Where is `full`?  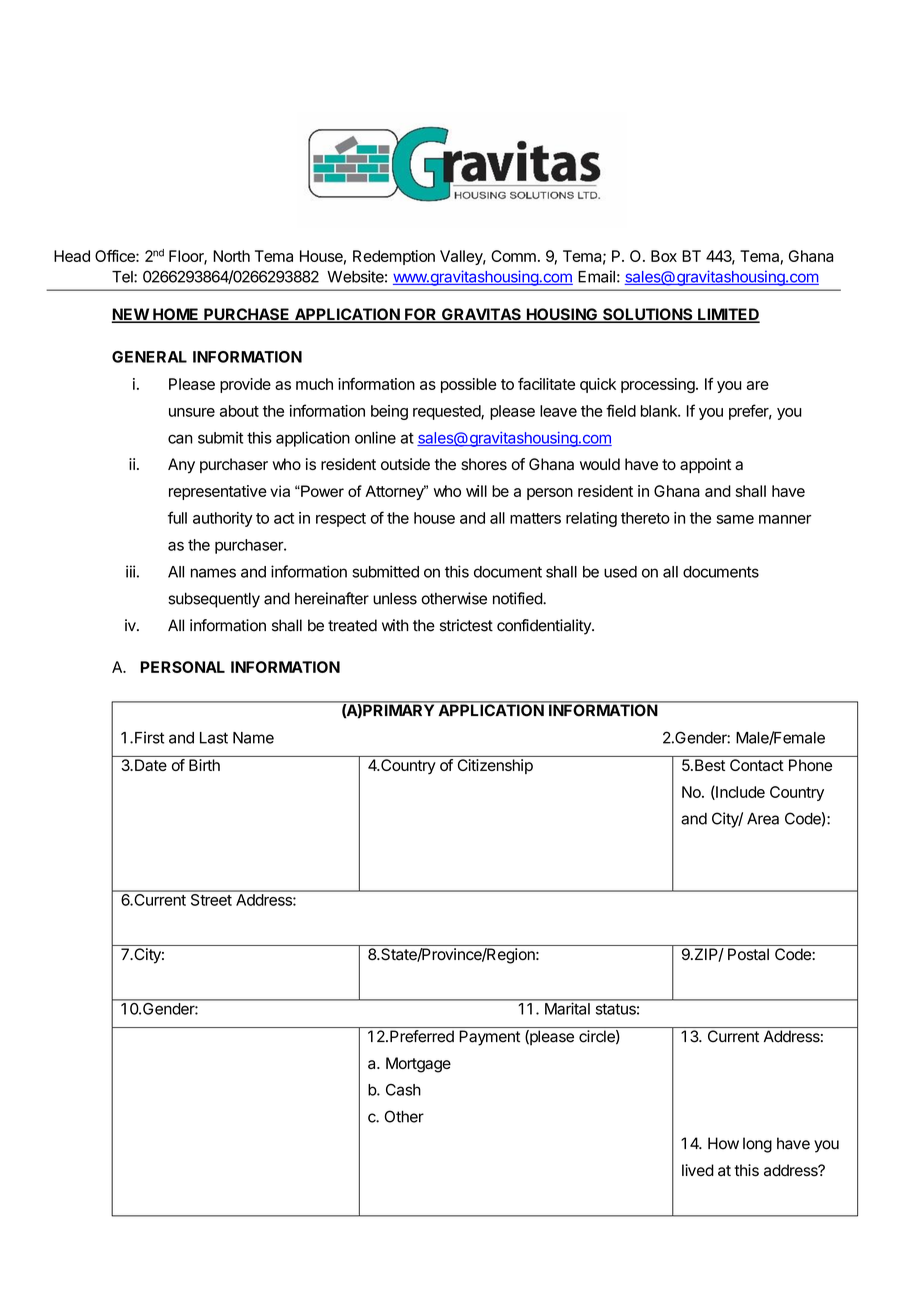
full is located at coordinates (177, 517).
